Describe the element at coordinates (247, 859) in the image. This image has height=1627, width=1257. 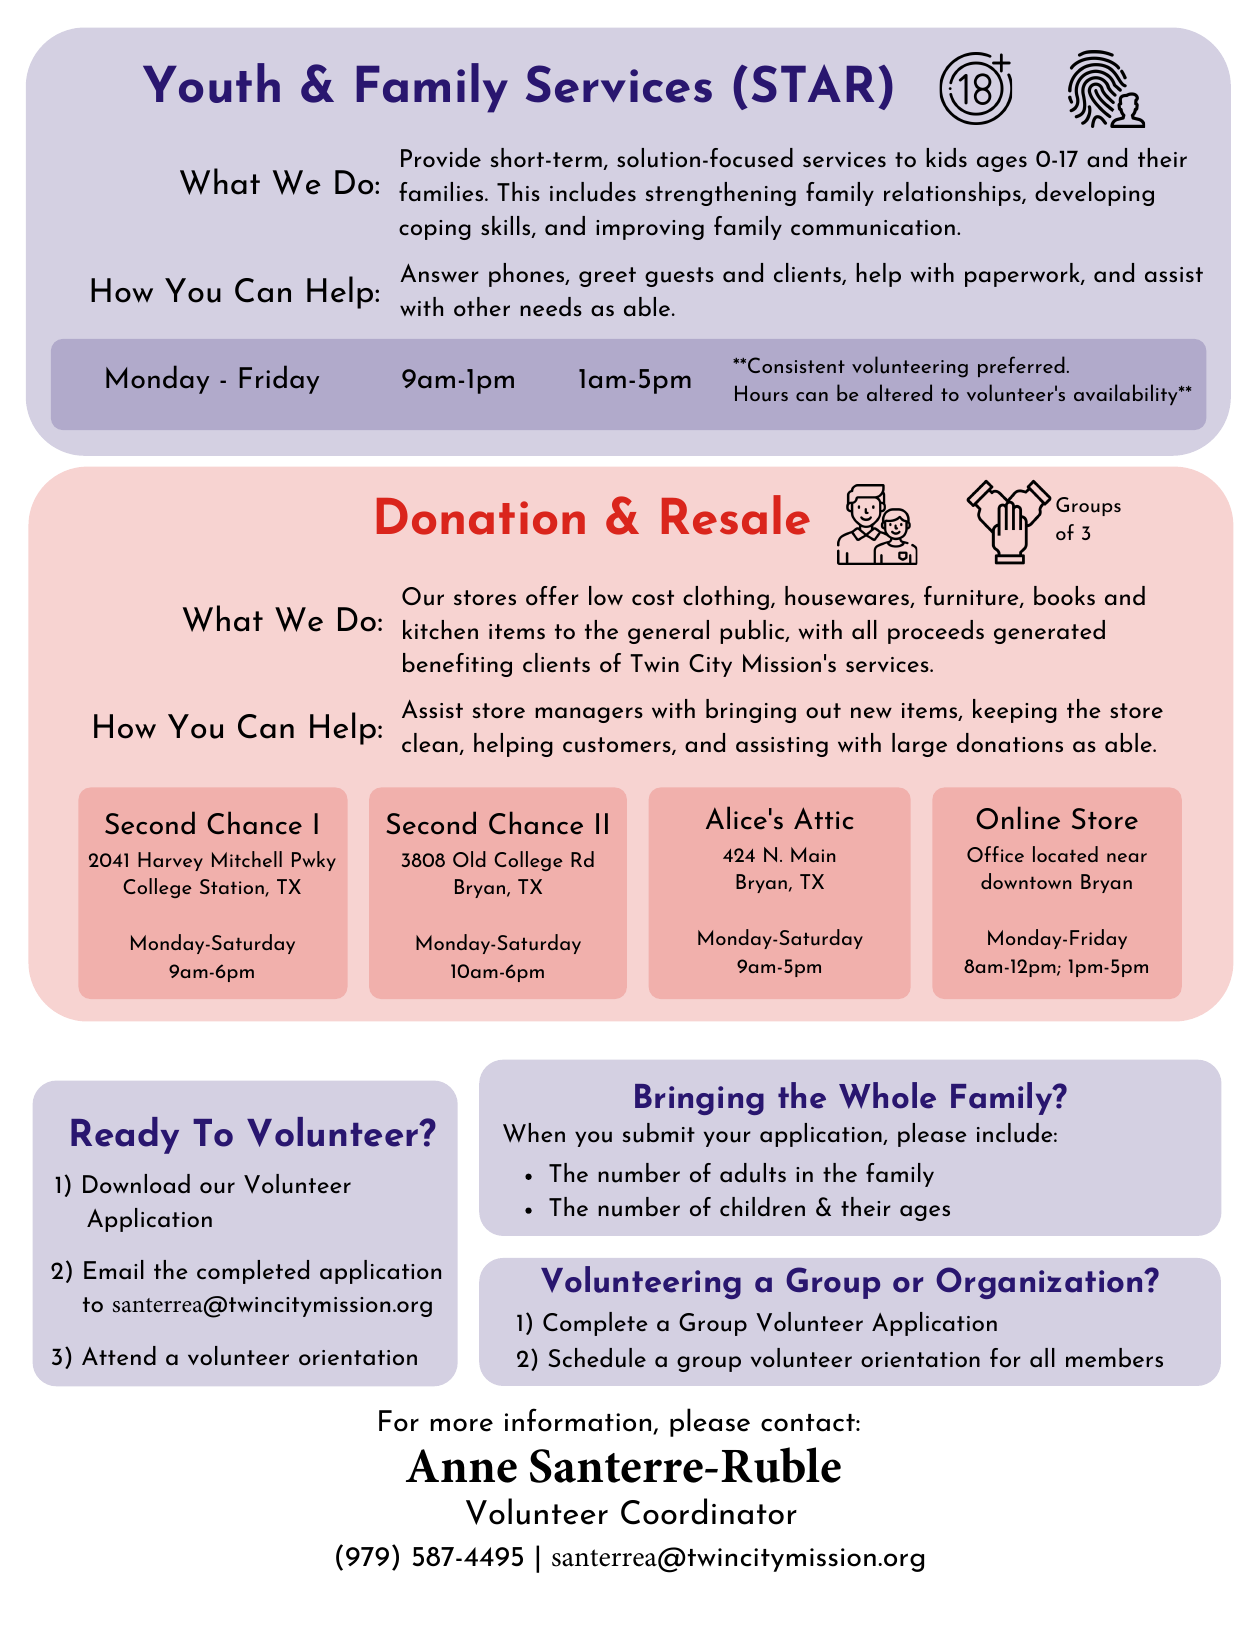
I see `Mitchell` at that location.
